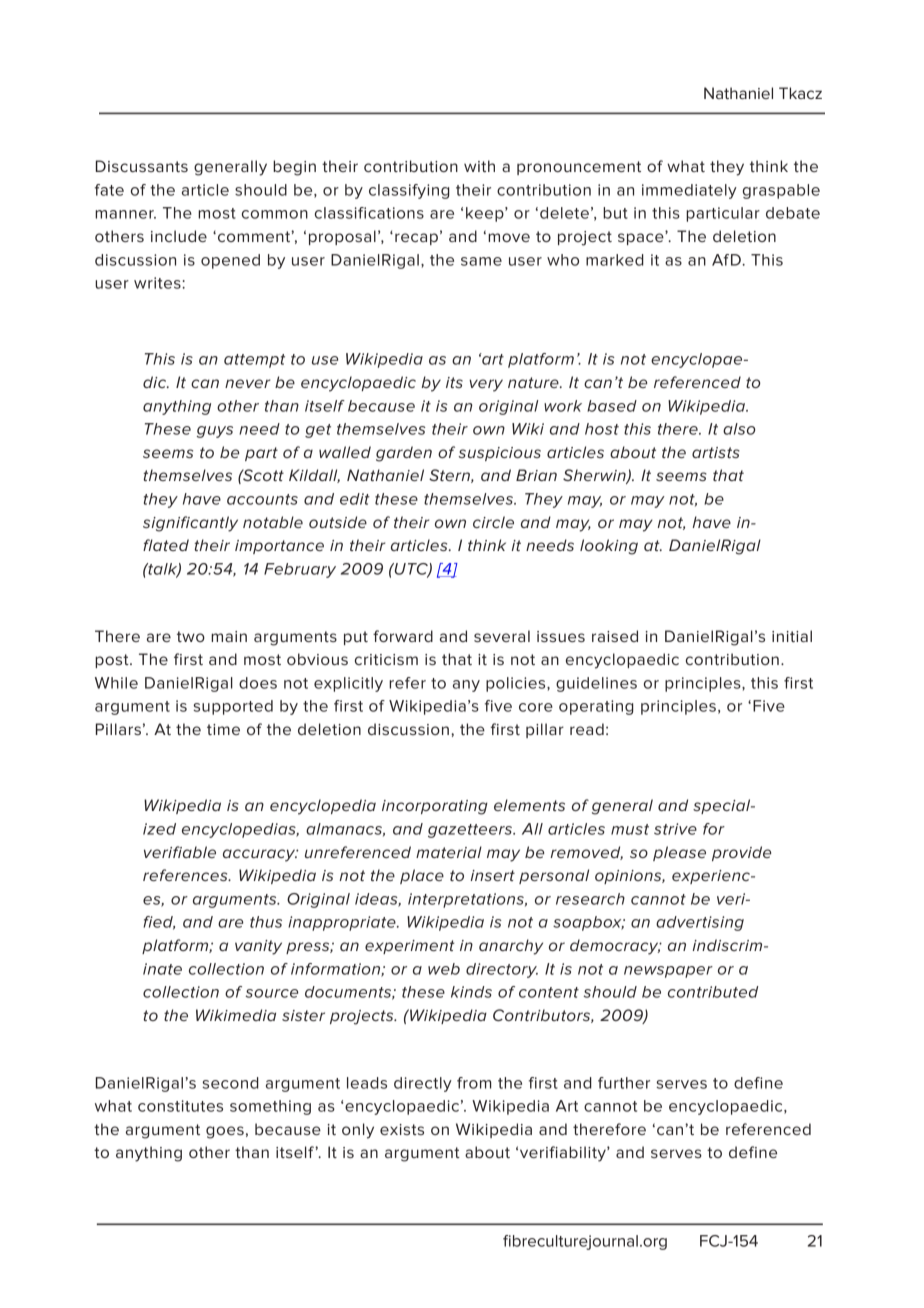  What do you see at coordinates (409, 191) in the page?
I see `classifying` at bounding box center [409, 191].
